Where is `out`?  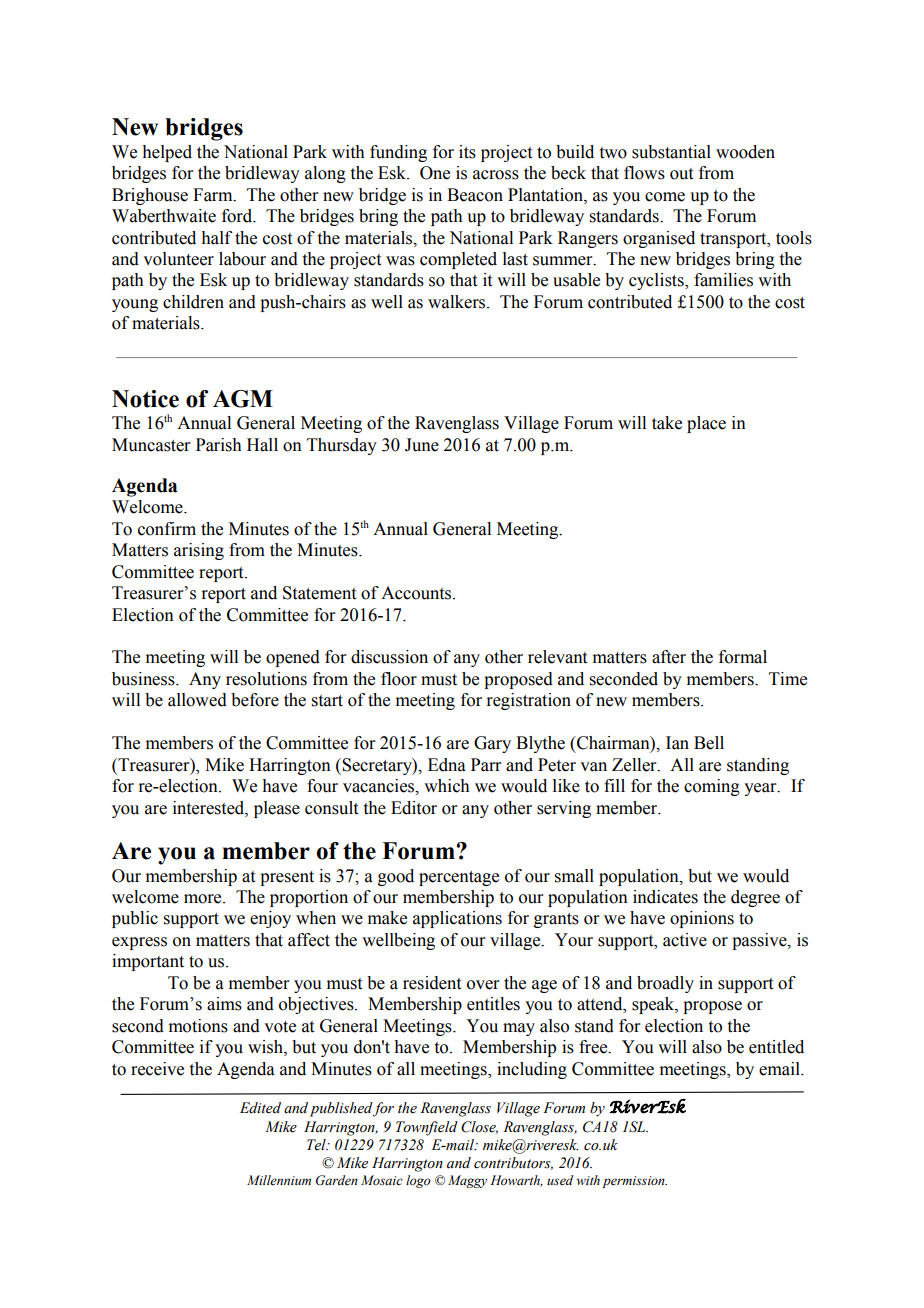
out is located at coordinates (681, 174).
